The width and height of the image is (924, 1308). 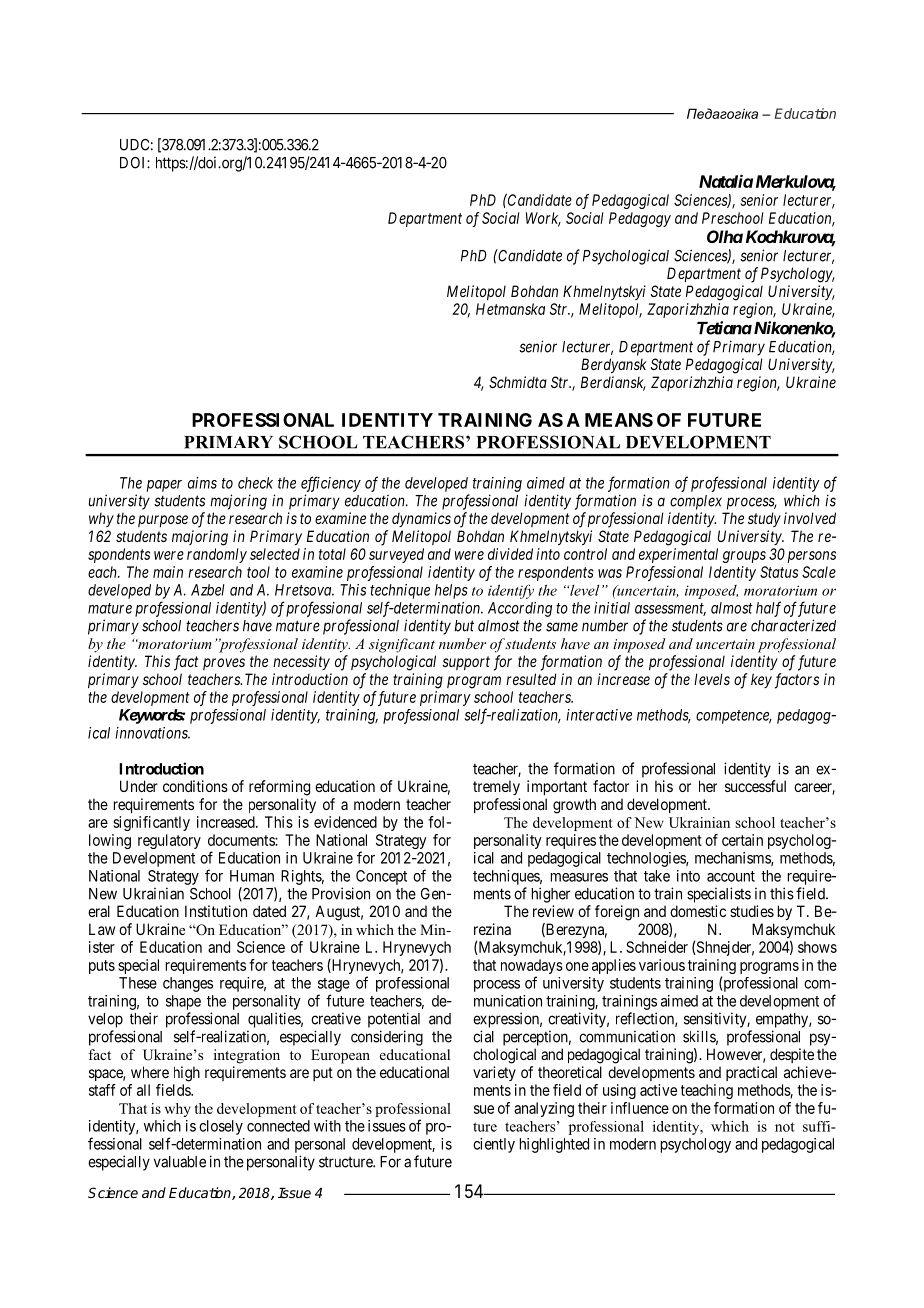 What do you see at coordinates (466, 663) in the image?
I see `support` at bounding box center [466, 663].
